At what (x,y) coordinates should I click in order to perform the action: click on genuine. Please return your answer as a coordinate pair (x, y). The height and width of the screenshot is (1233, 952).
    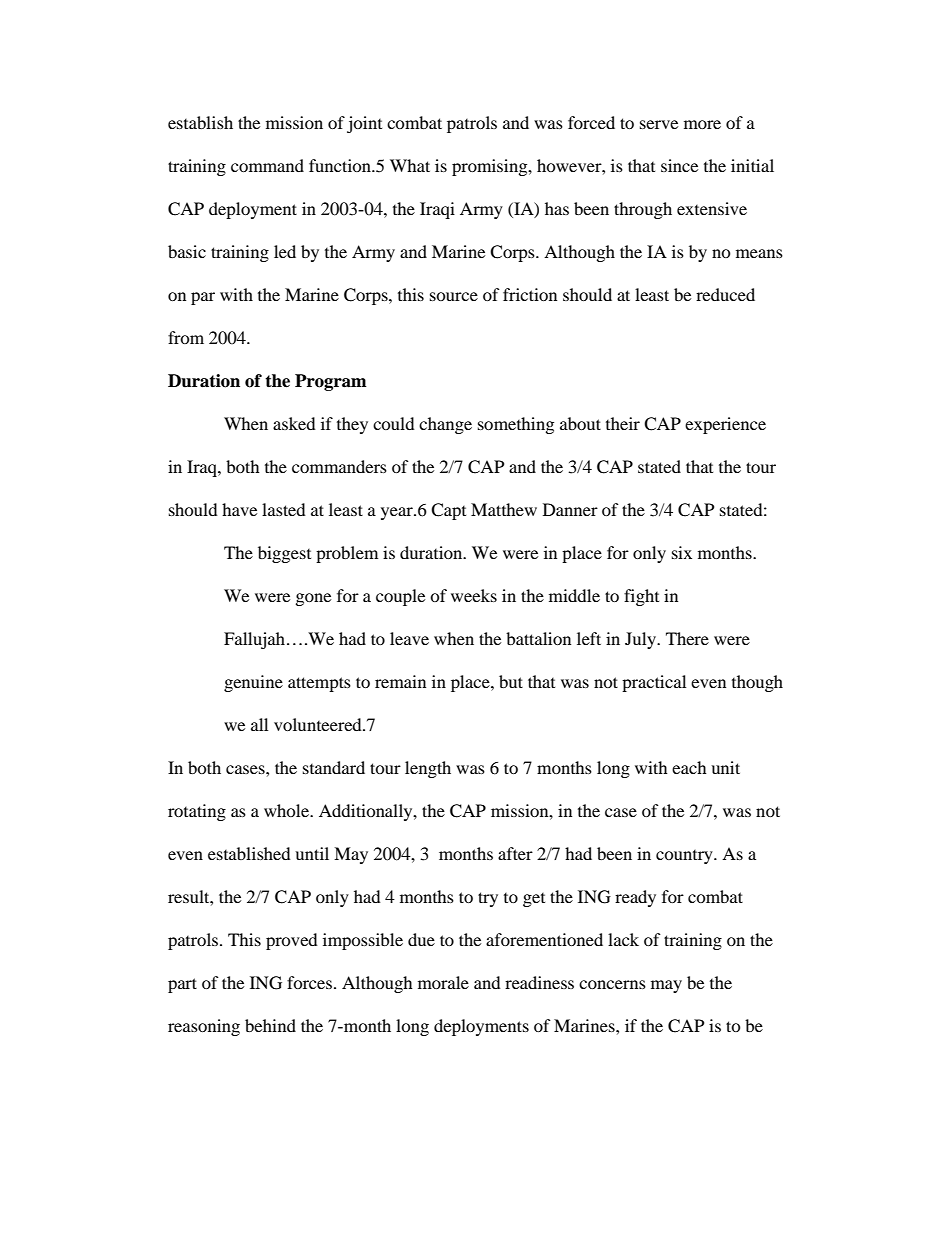
    Looking at the image, I should click on (253, 683).
